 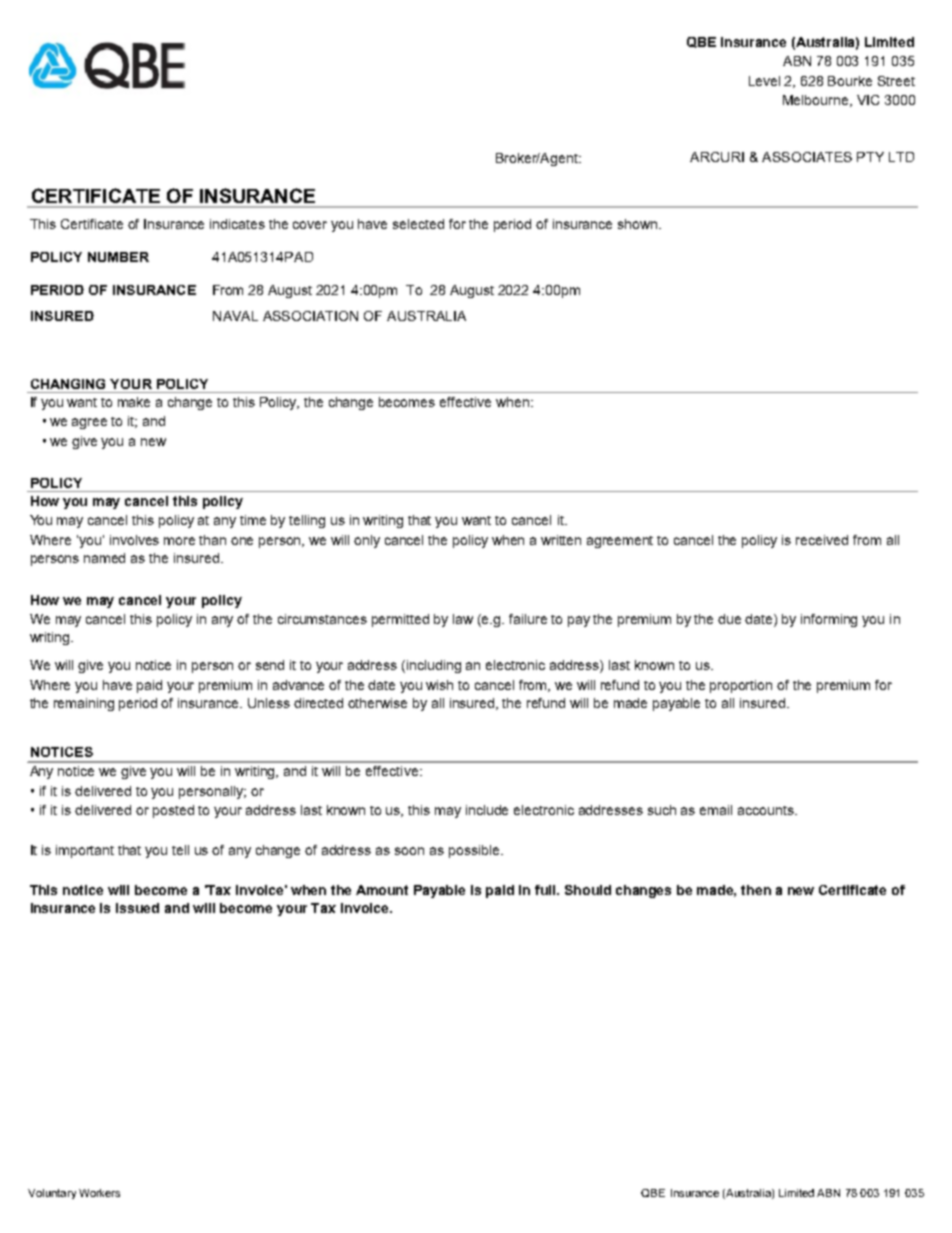 What do you see at coordinates (817, 101) in the document?
I see `Melbourne` at bounding box center [817, 101].
